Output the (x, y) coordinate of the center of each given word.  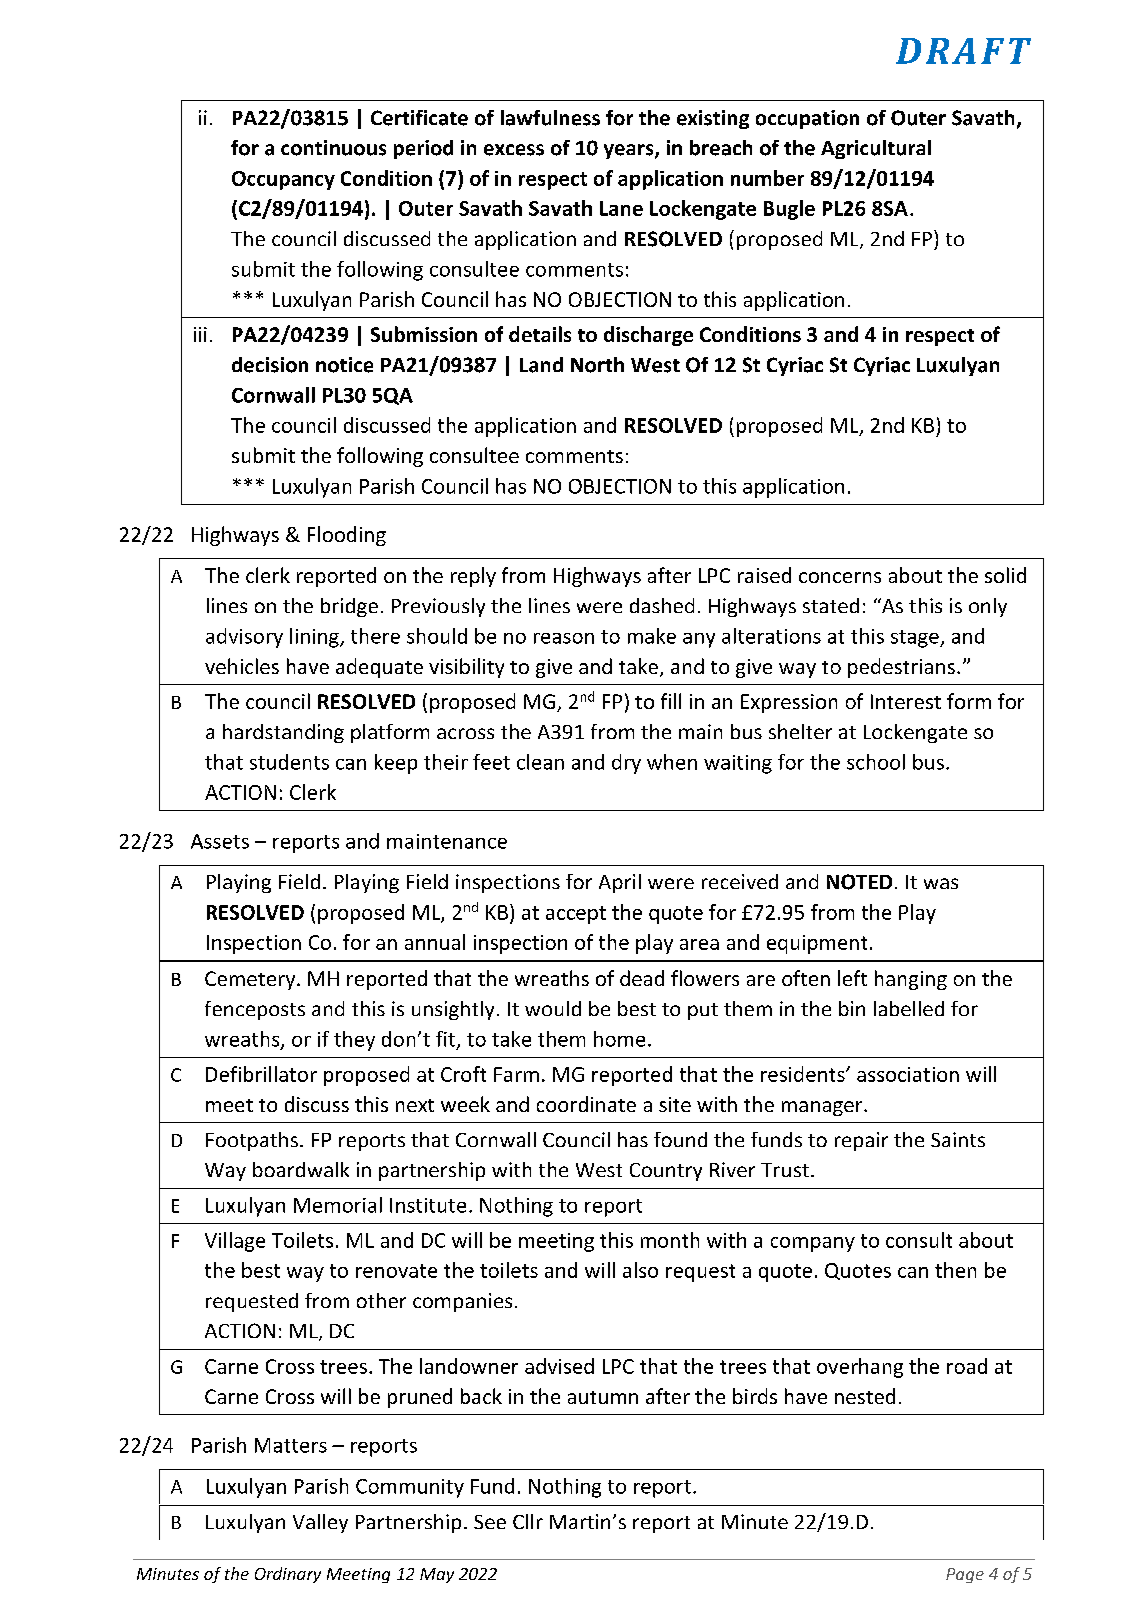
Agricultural (876, 149)
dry (626, 764)
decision (270, 365)
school (876, 762)
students (289, 762)
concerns (840, 577)
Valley (320, 1523)
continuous (333, 148)
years (630, 151)
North (597, 365)
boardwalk (301, 1169)
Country (666, 1172)
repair (861, 1141)
